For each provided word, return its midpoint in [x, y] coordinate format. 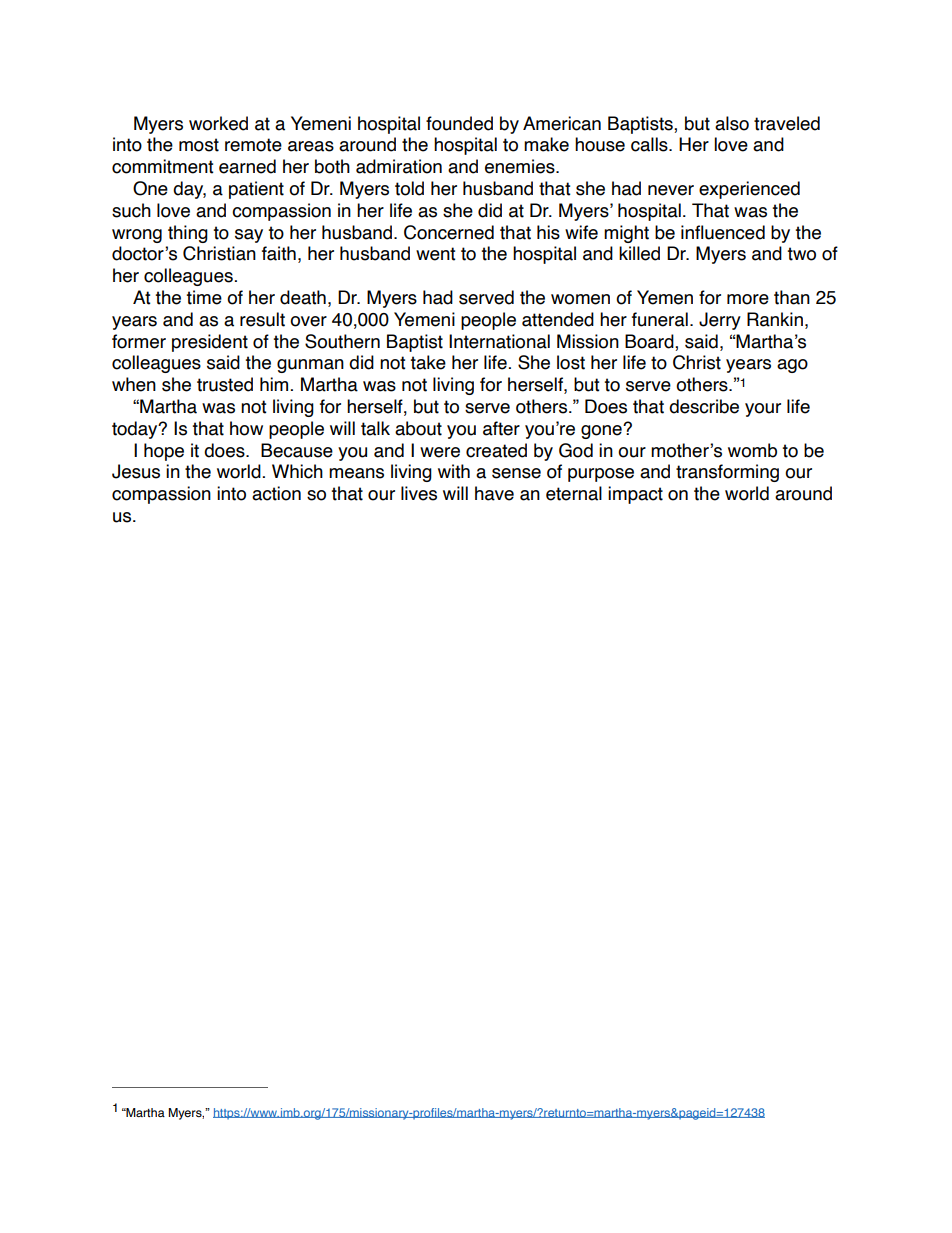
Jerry [720, 321]
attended [558, 319]
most [199, 145]
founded [459, 123]
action [276, 493]
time [204, 297]
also [732, 123]
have [494, 493]
